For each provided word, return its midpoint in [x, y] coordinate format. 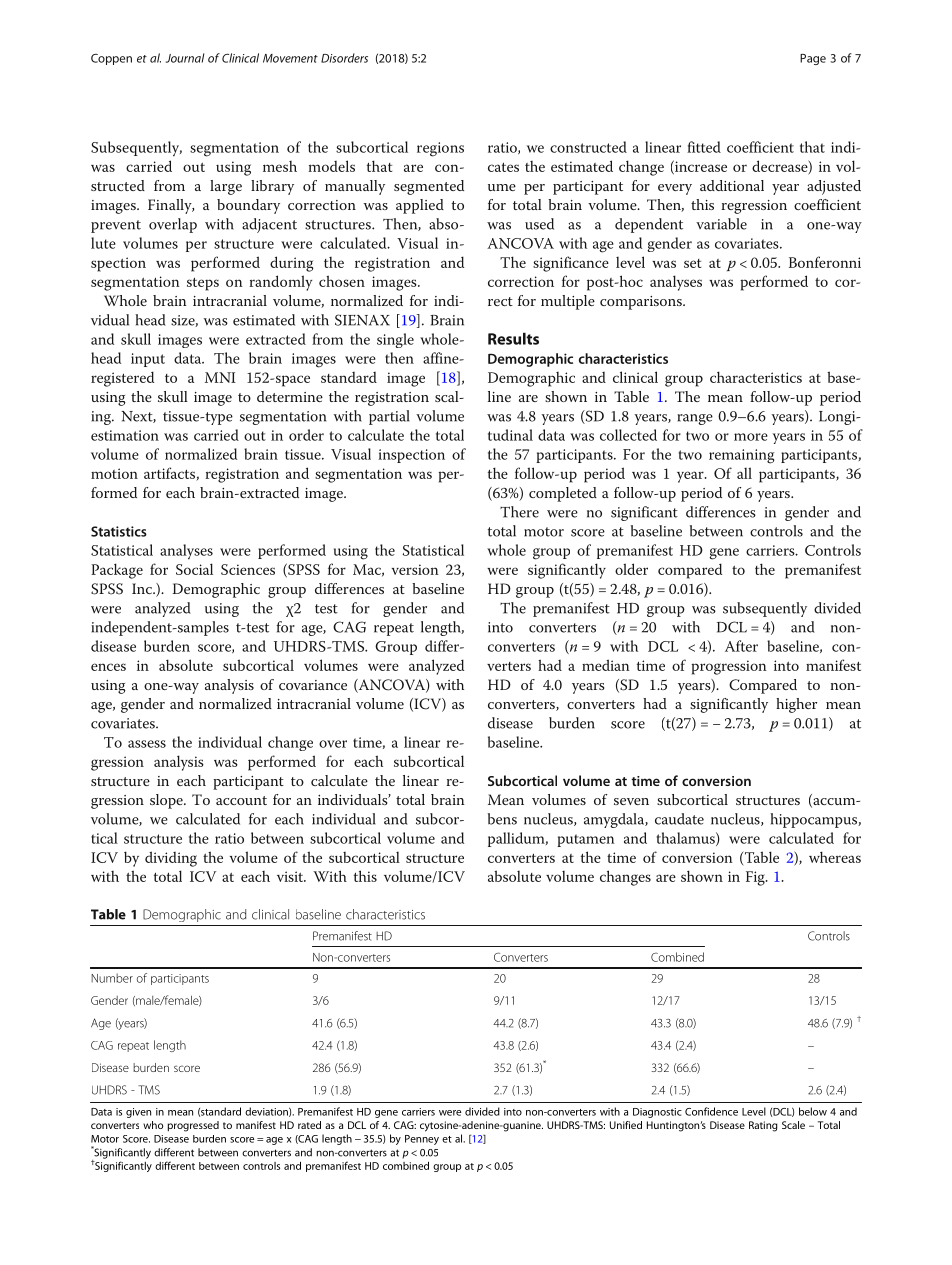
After [741, 646]
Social [194, 569]
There [519, 512]
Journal [185, 58]
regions [440, 149]
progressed [193, 1126]
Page [813, 59]
